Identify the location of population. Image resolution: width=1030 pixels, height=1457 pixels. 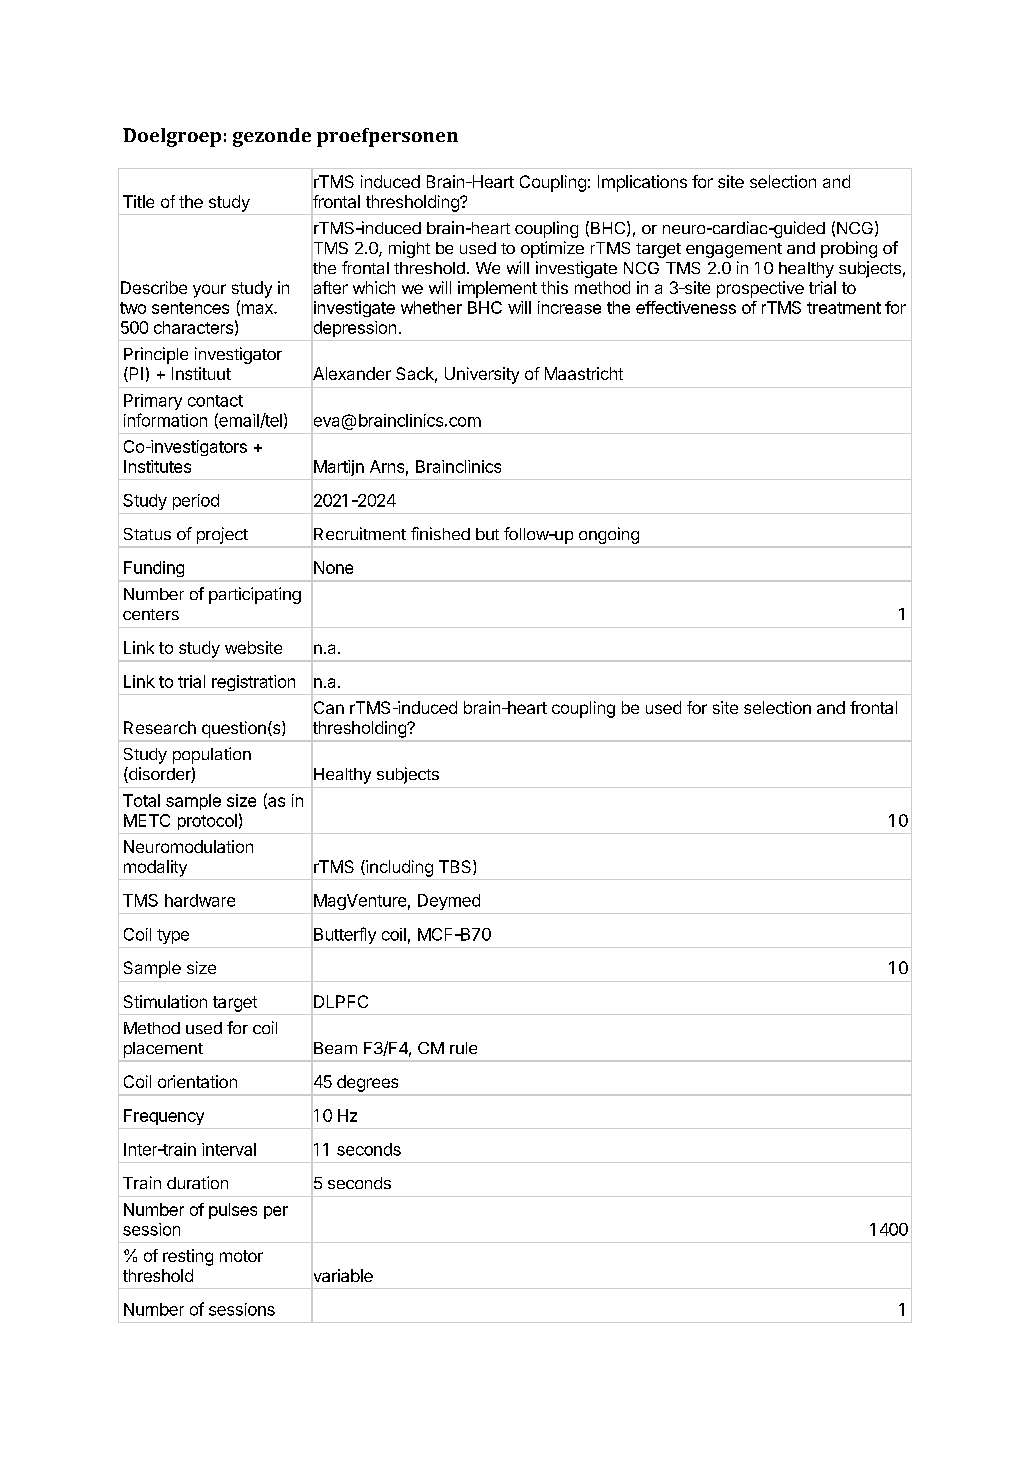
(212, 755).
